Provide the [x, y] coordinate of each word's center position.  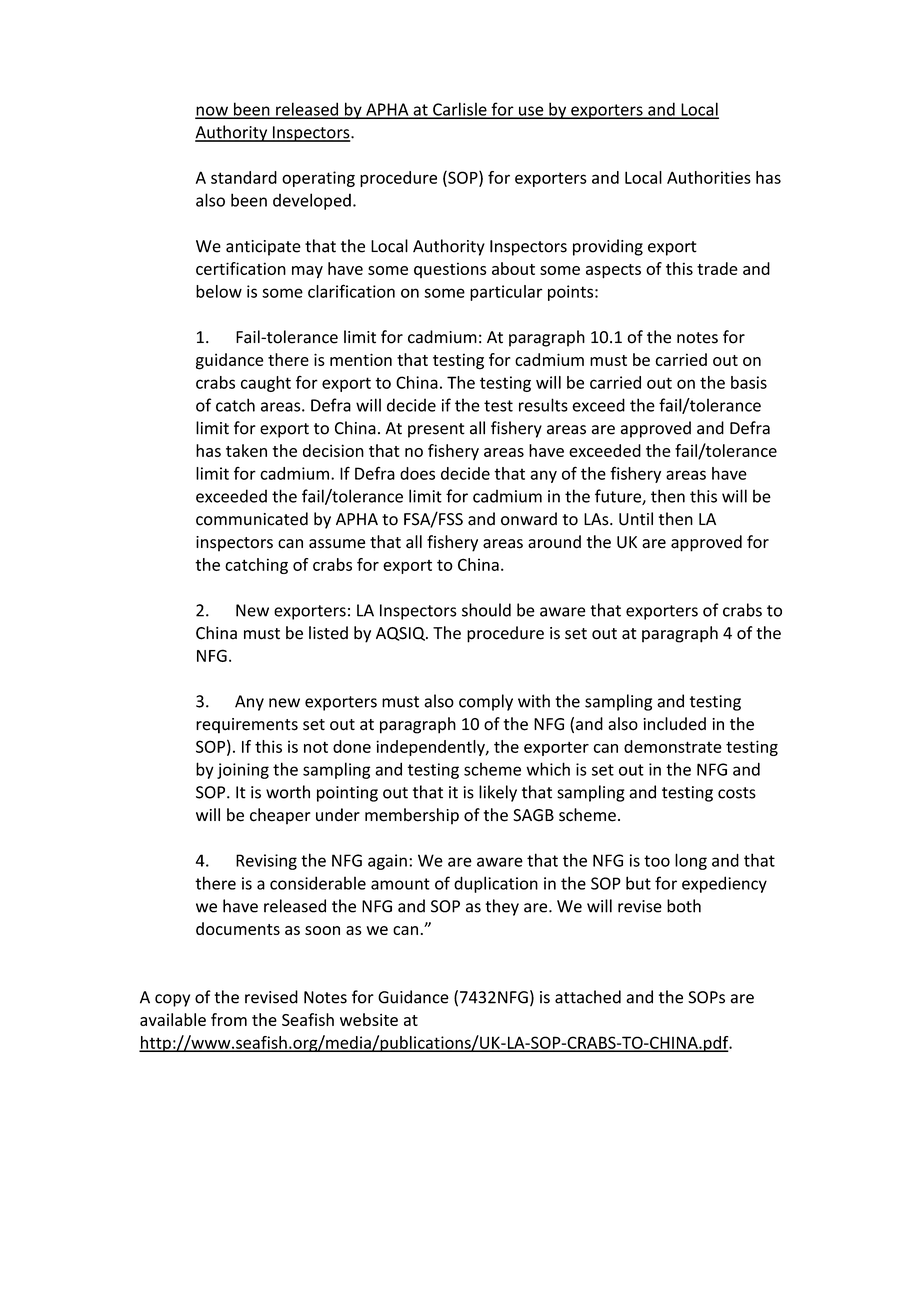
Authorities [709, 177]
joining [243, 771]
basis [749, 382]
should [486, 610]
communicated [252, 519]
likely [498, 793]
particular [506, 293]
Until [636, 519]
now [212, 112]
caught [266, 384]
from [229, 1019]
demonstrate [673, 746]
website [369, 1019]
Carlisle [460, 110]
